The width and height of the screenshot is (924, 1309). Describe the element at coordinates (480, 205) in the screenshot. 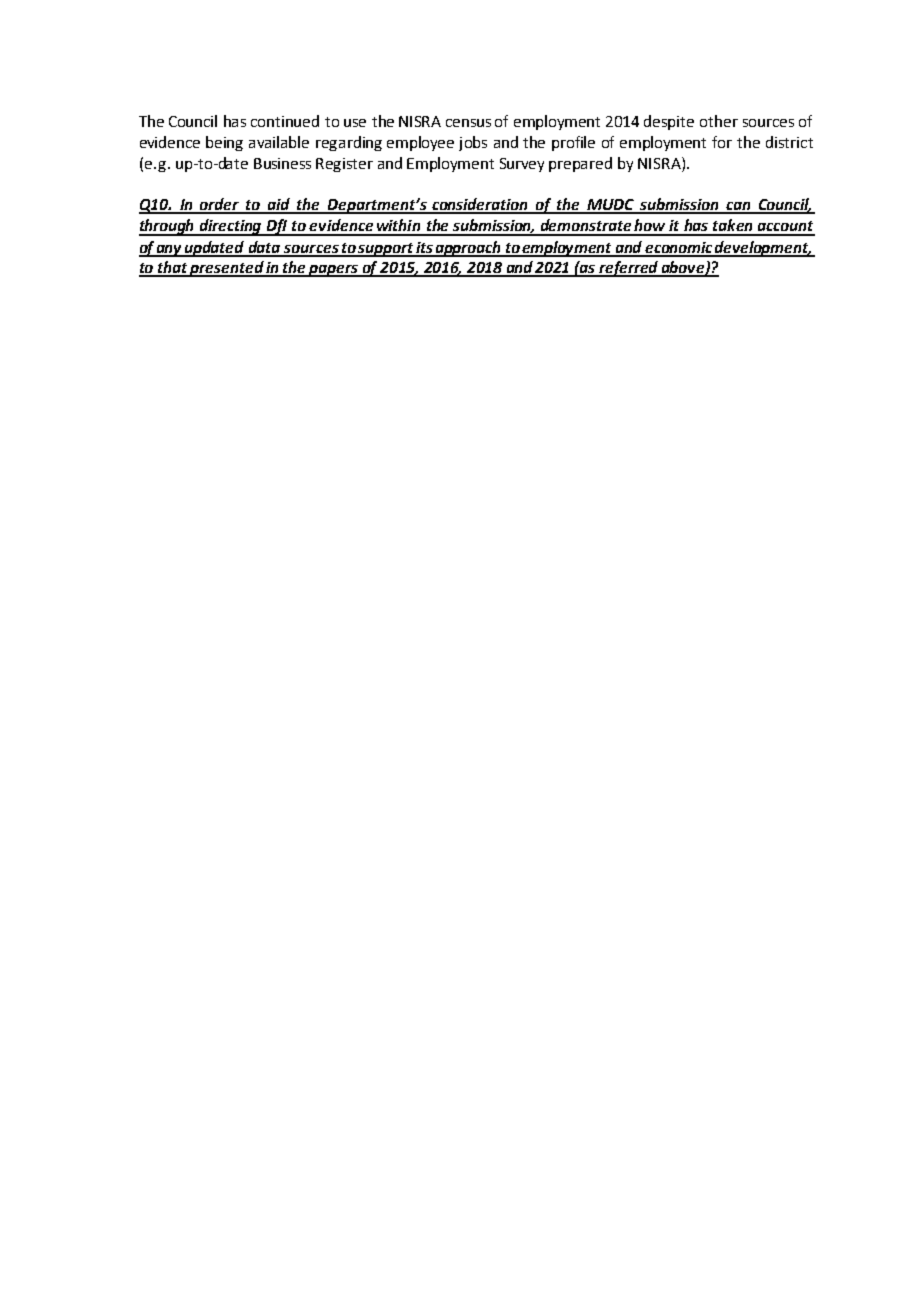

I see `consideration` at that location.
